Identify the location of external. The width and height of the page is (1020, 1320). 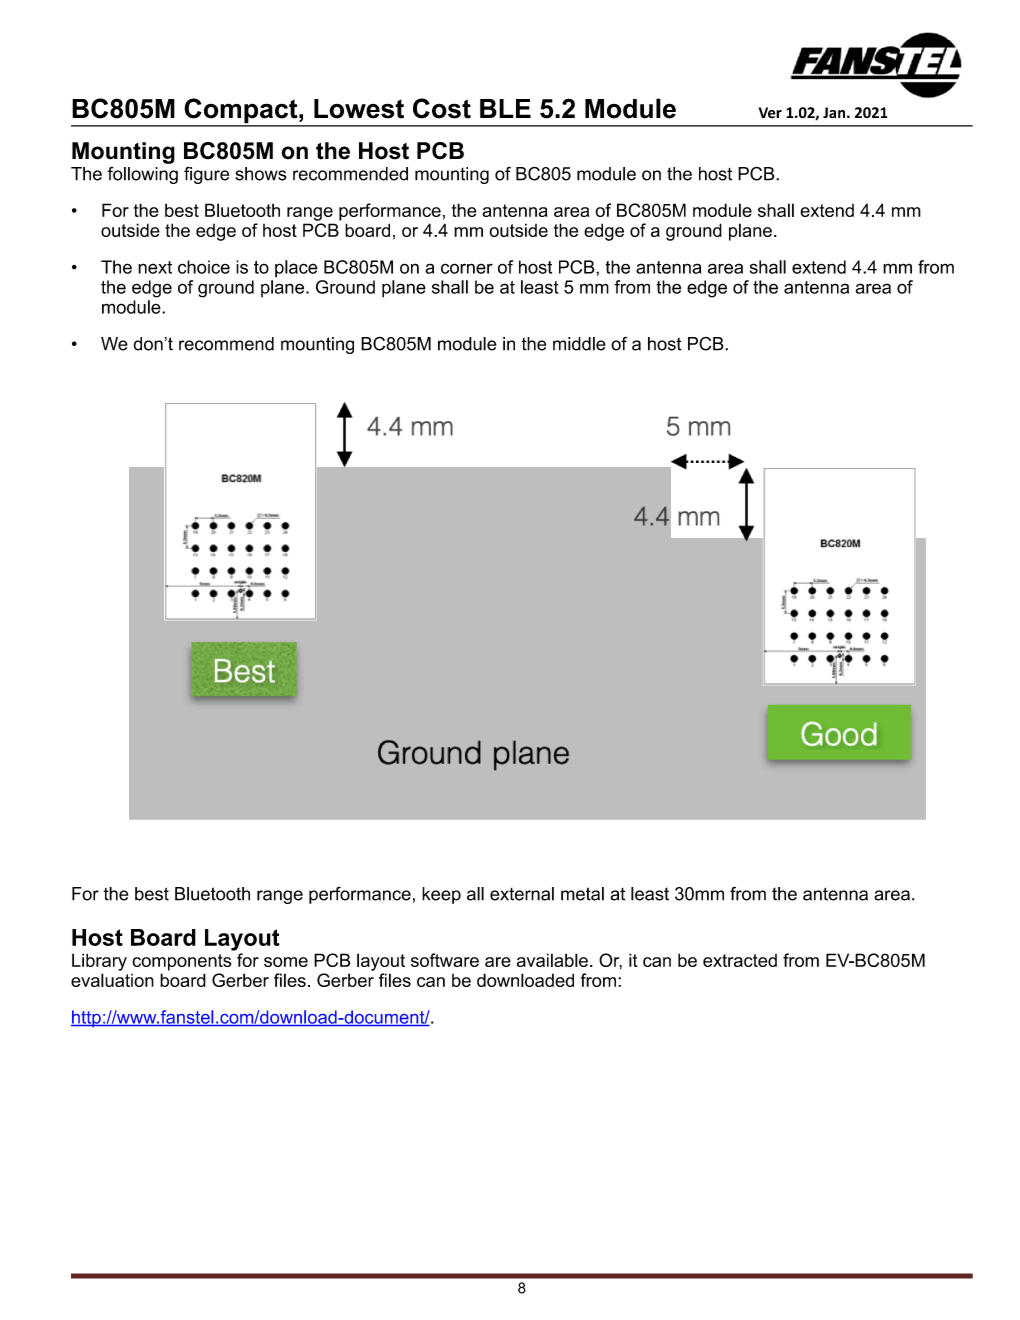
(522, 894).
